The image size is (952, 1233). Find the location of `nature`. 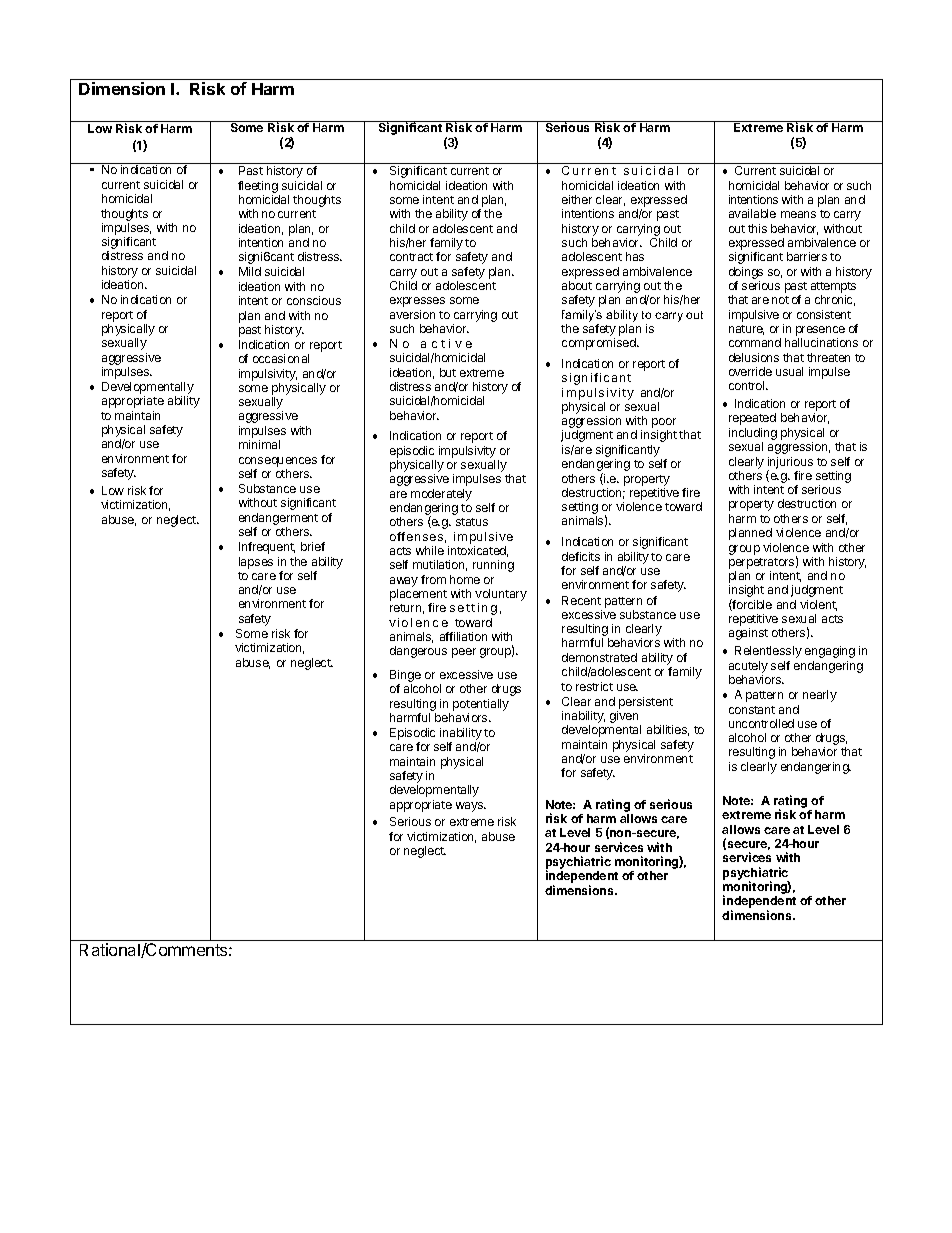

nature is located at coordinates (746, 330).
